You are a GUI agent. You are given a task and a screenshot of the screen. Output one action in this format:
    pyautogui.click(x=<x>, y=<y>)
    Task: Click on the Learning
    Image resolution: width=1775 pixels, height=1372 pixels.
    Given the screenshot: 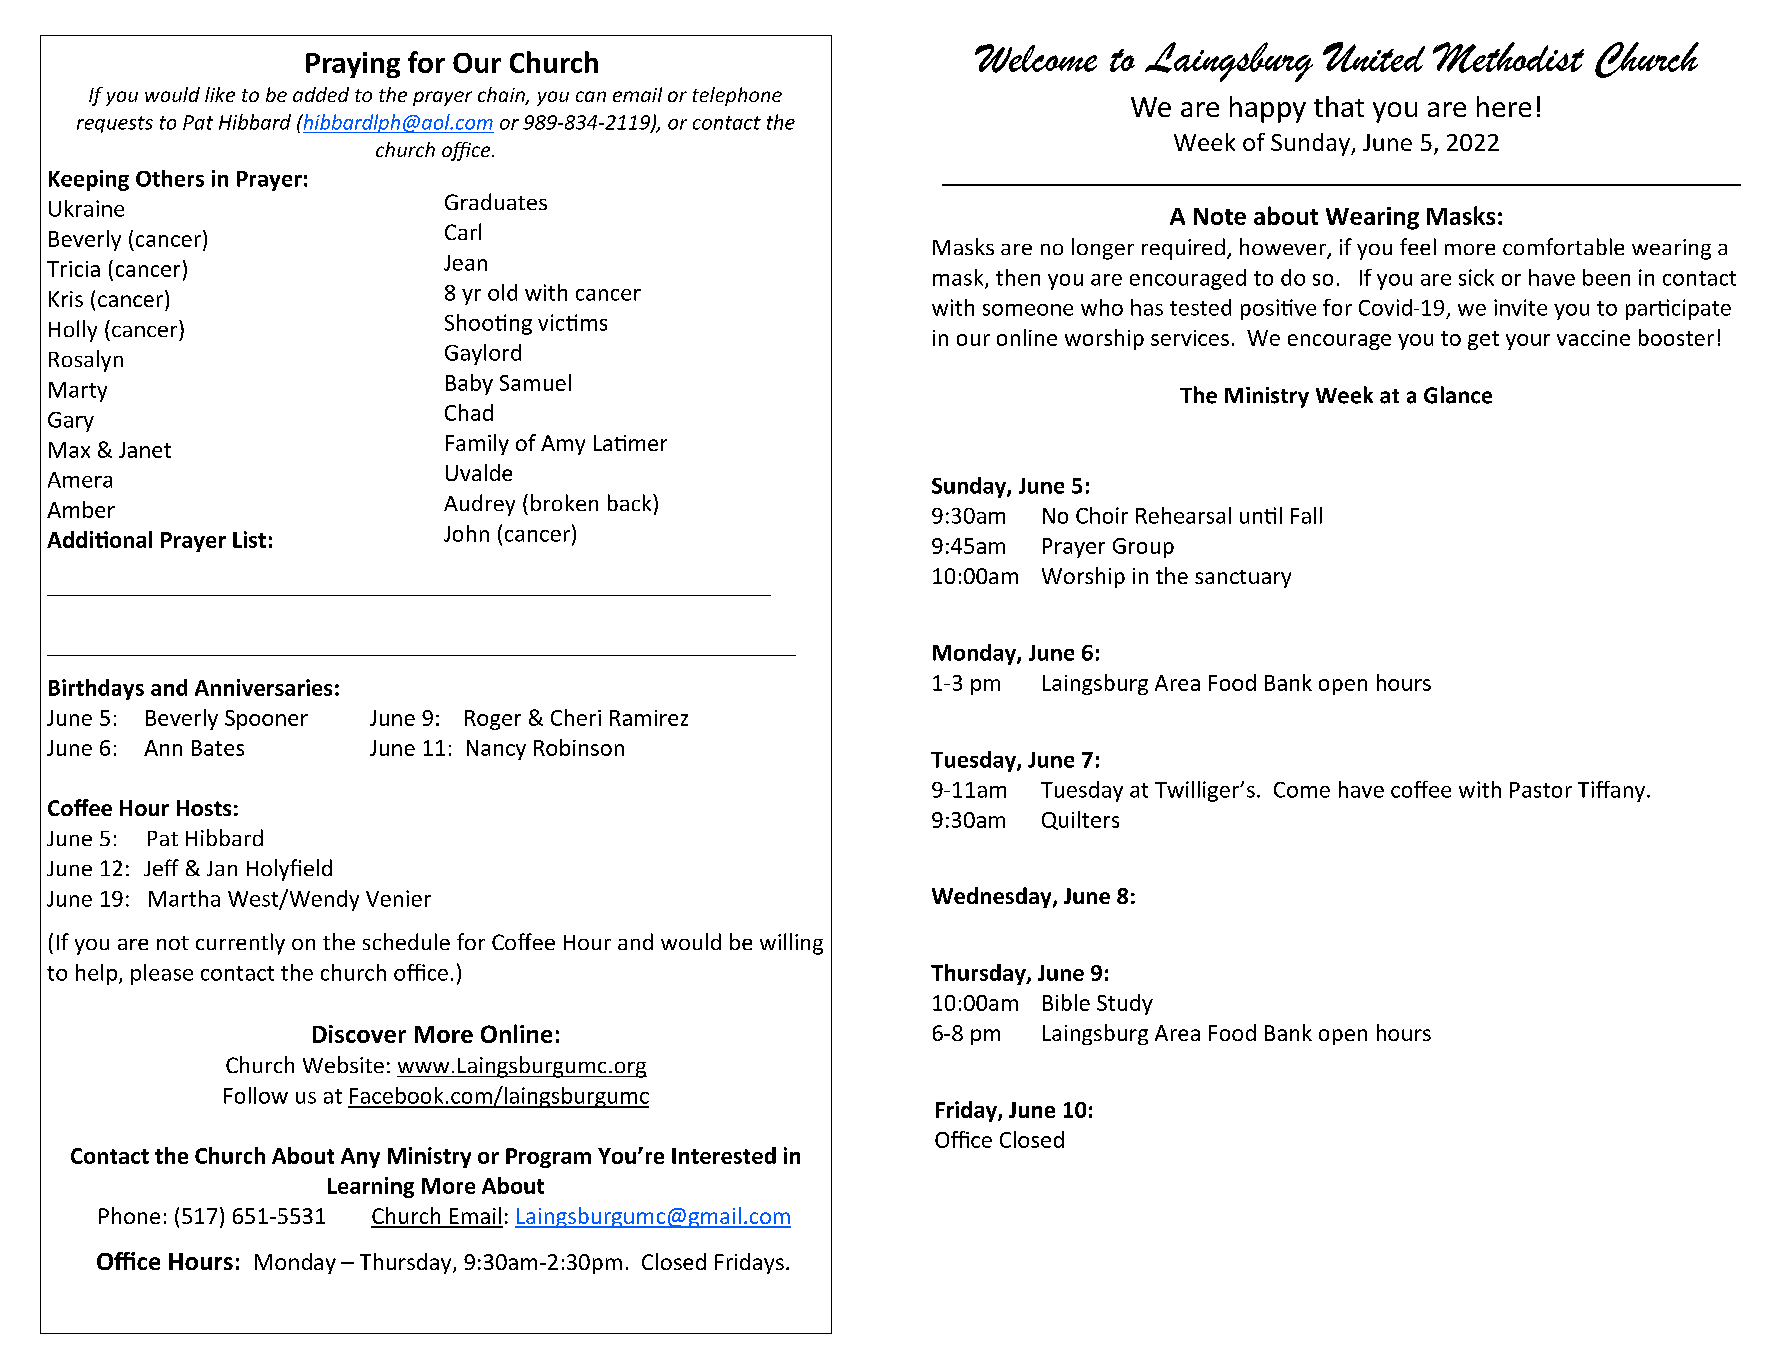 What is the action you would take?
    pyautogui.click(x=371, y=1187)
